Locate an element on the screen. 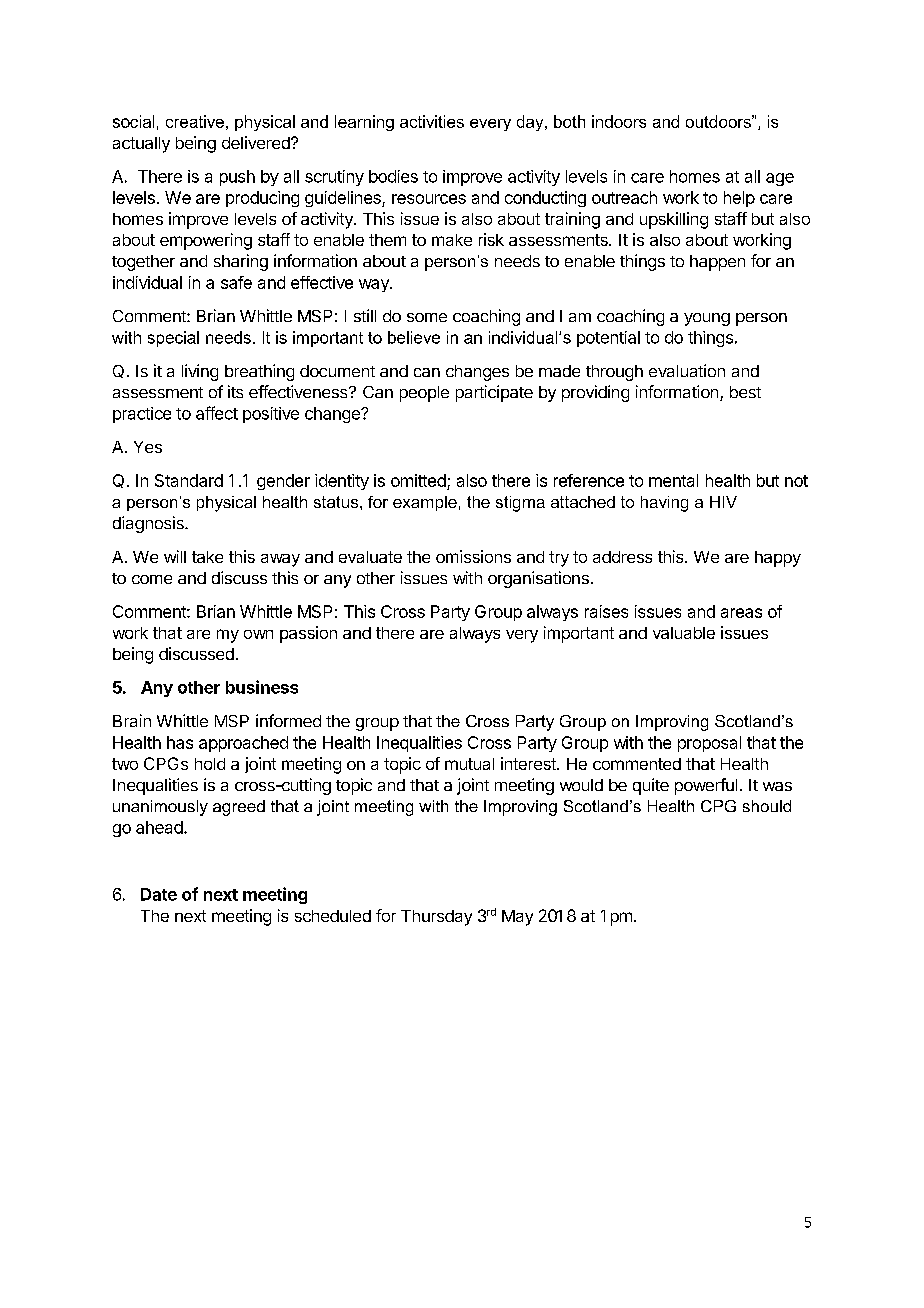 This screenshot has width=924, height=1308. young is located at coordinates (707, 319).
